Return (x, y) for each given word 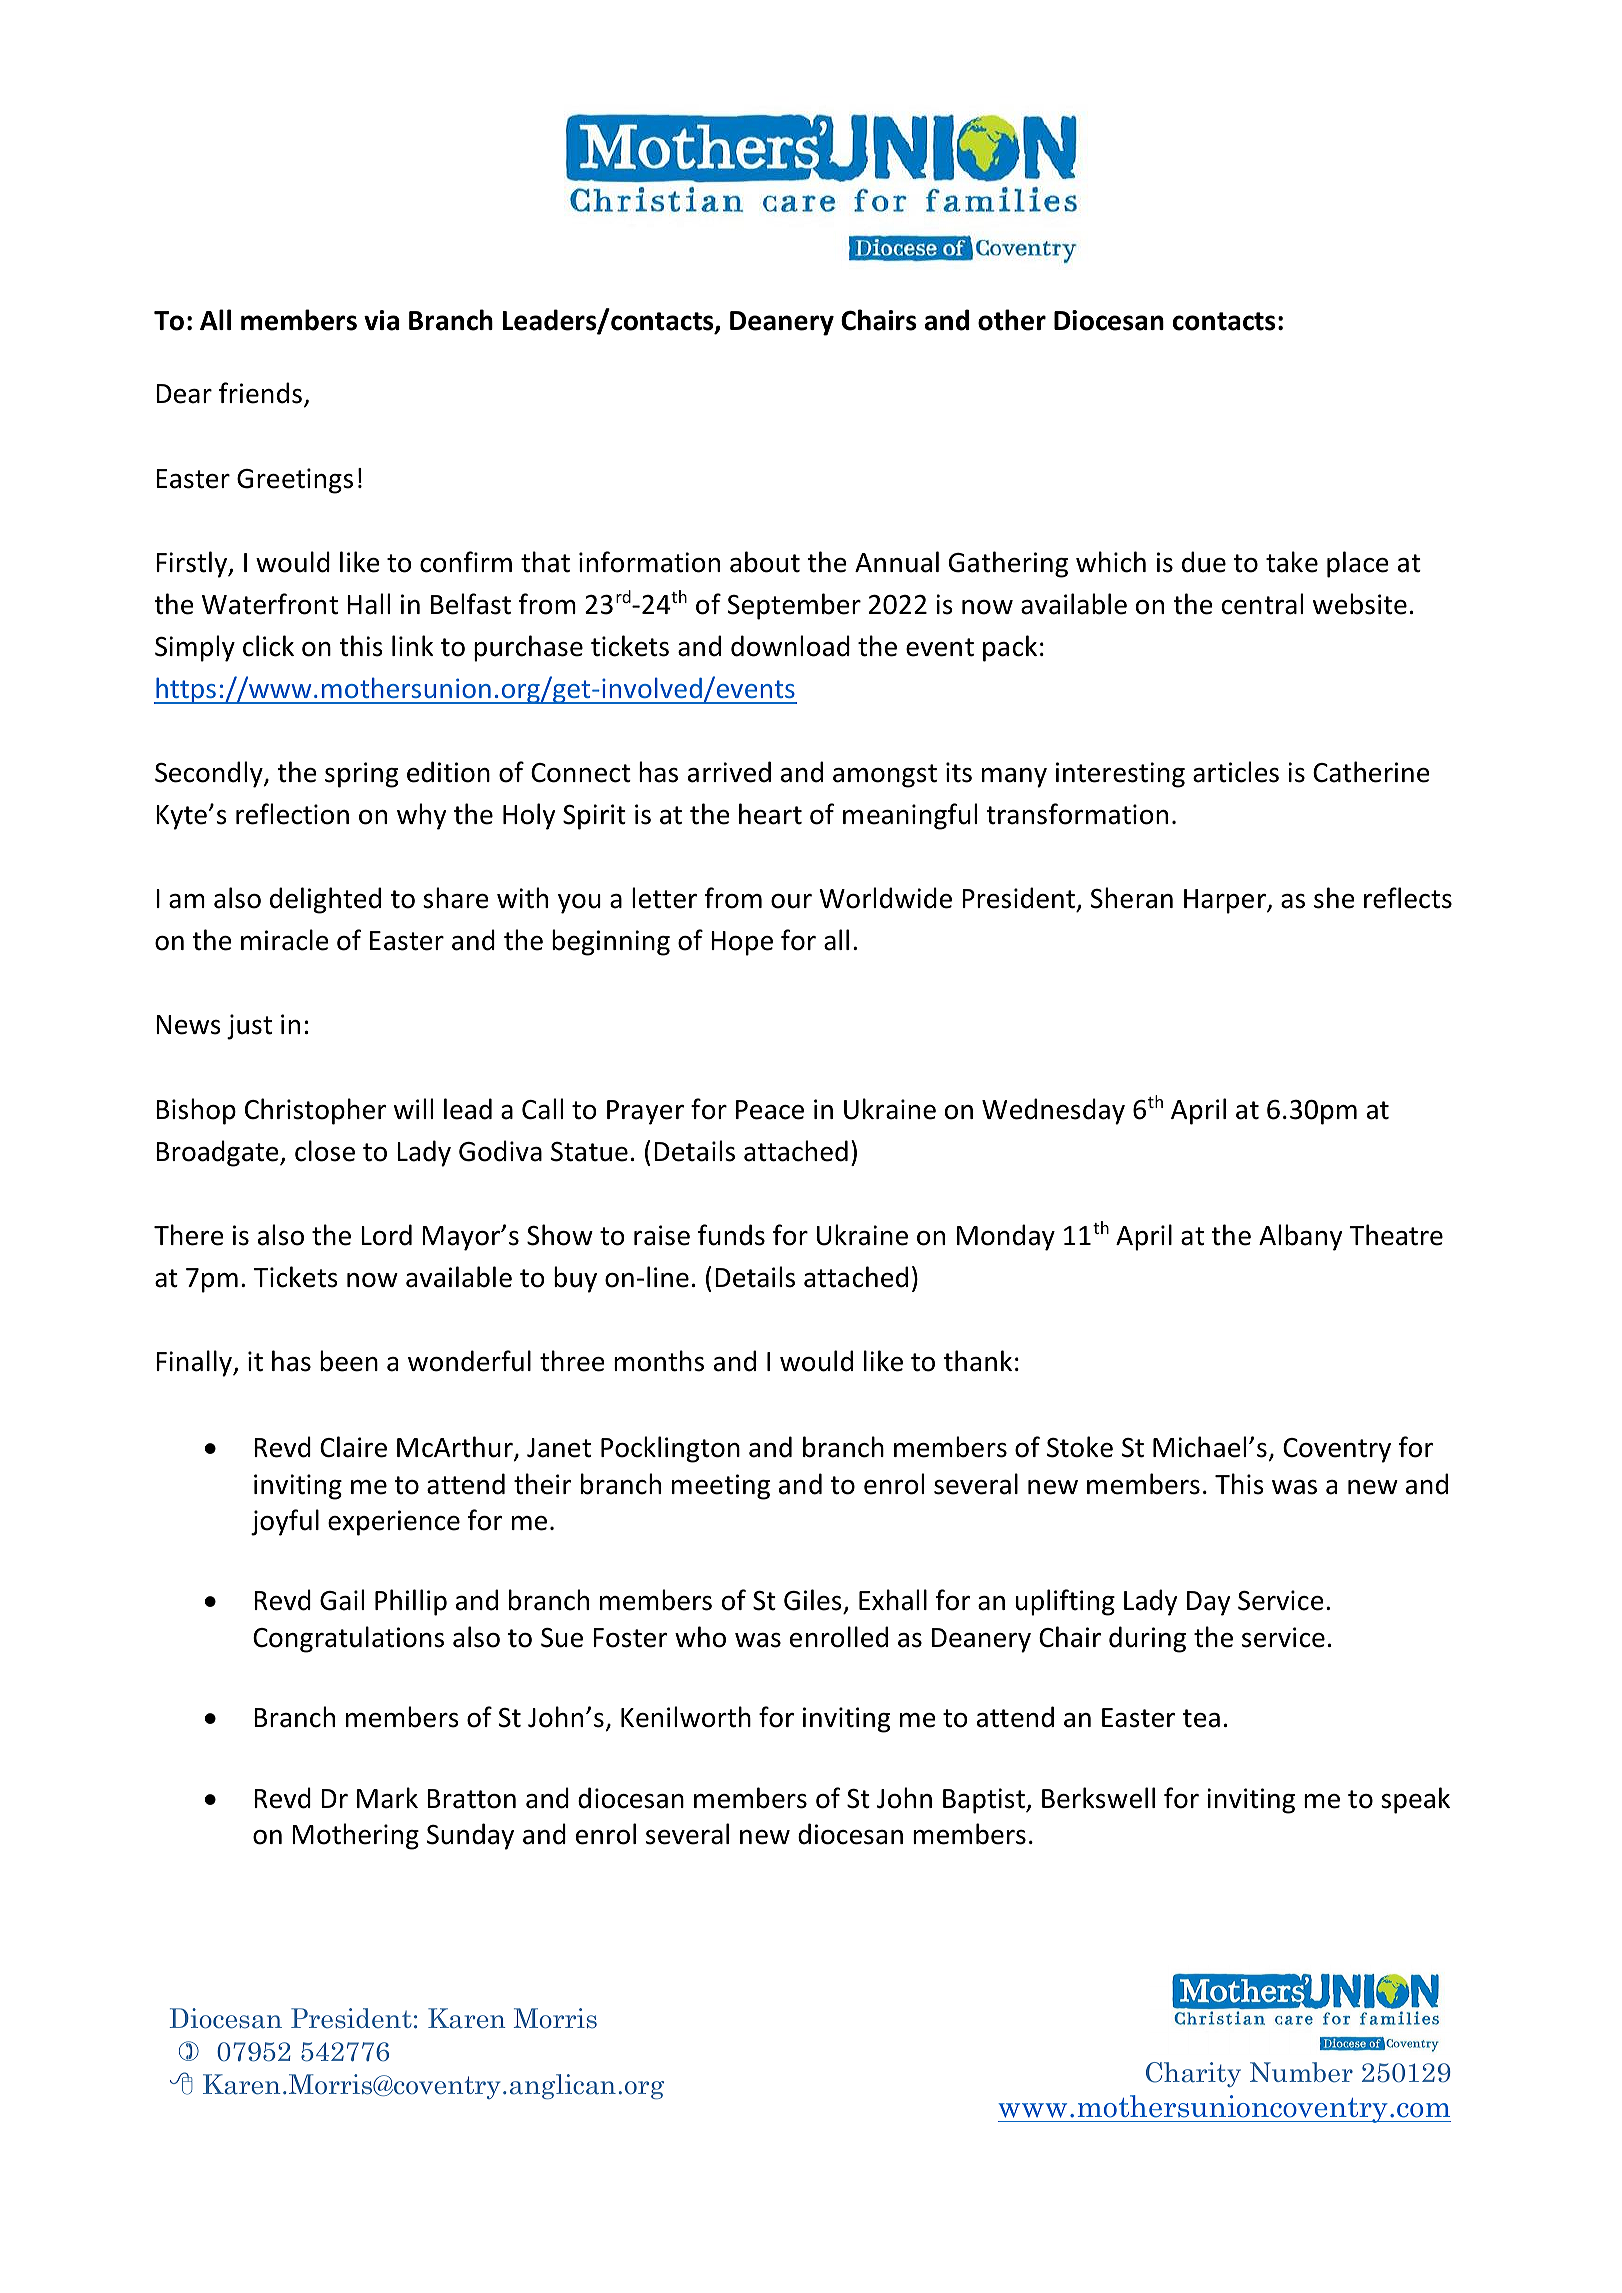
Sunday (470, 1836)
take (1292, 562)
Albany (1301, 1237)
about (765, 562)
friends (260, 393)
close (325, 1151)
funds (731, 1235)
